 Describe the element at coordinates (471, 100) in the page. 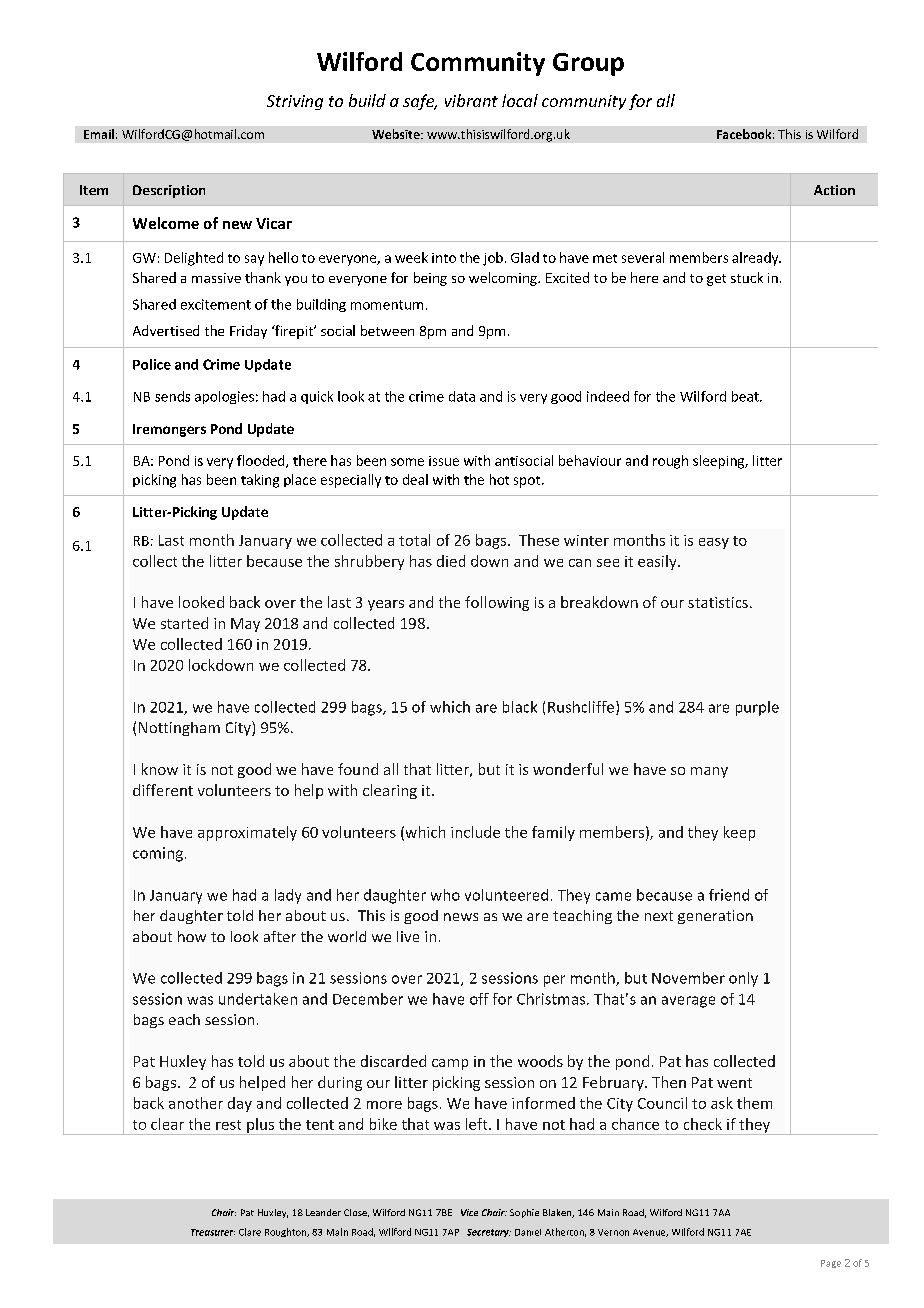

I see `vibrant` at that location.
